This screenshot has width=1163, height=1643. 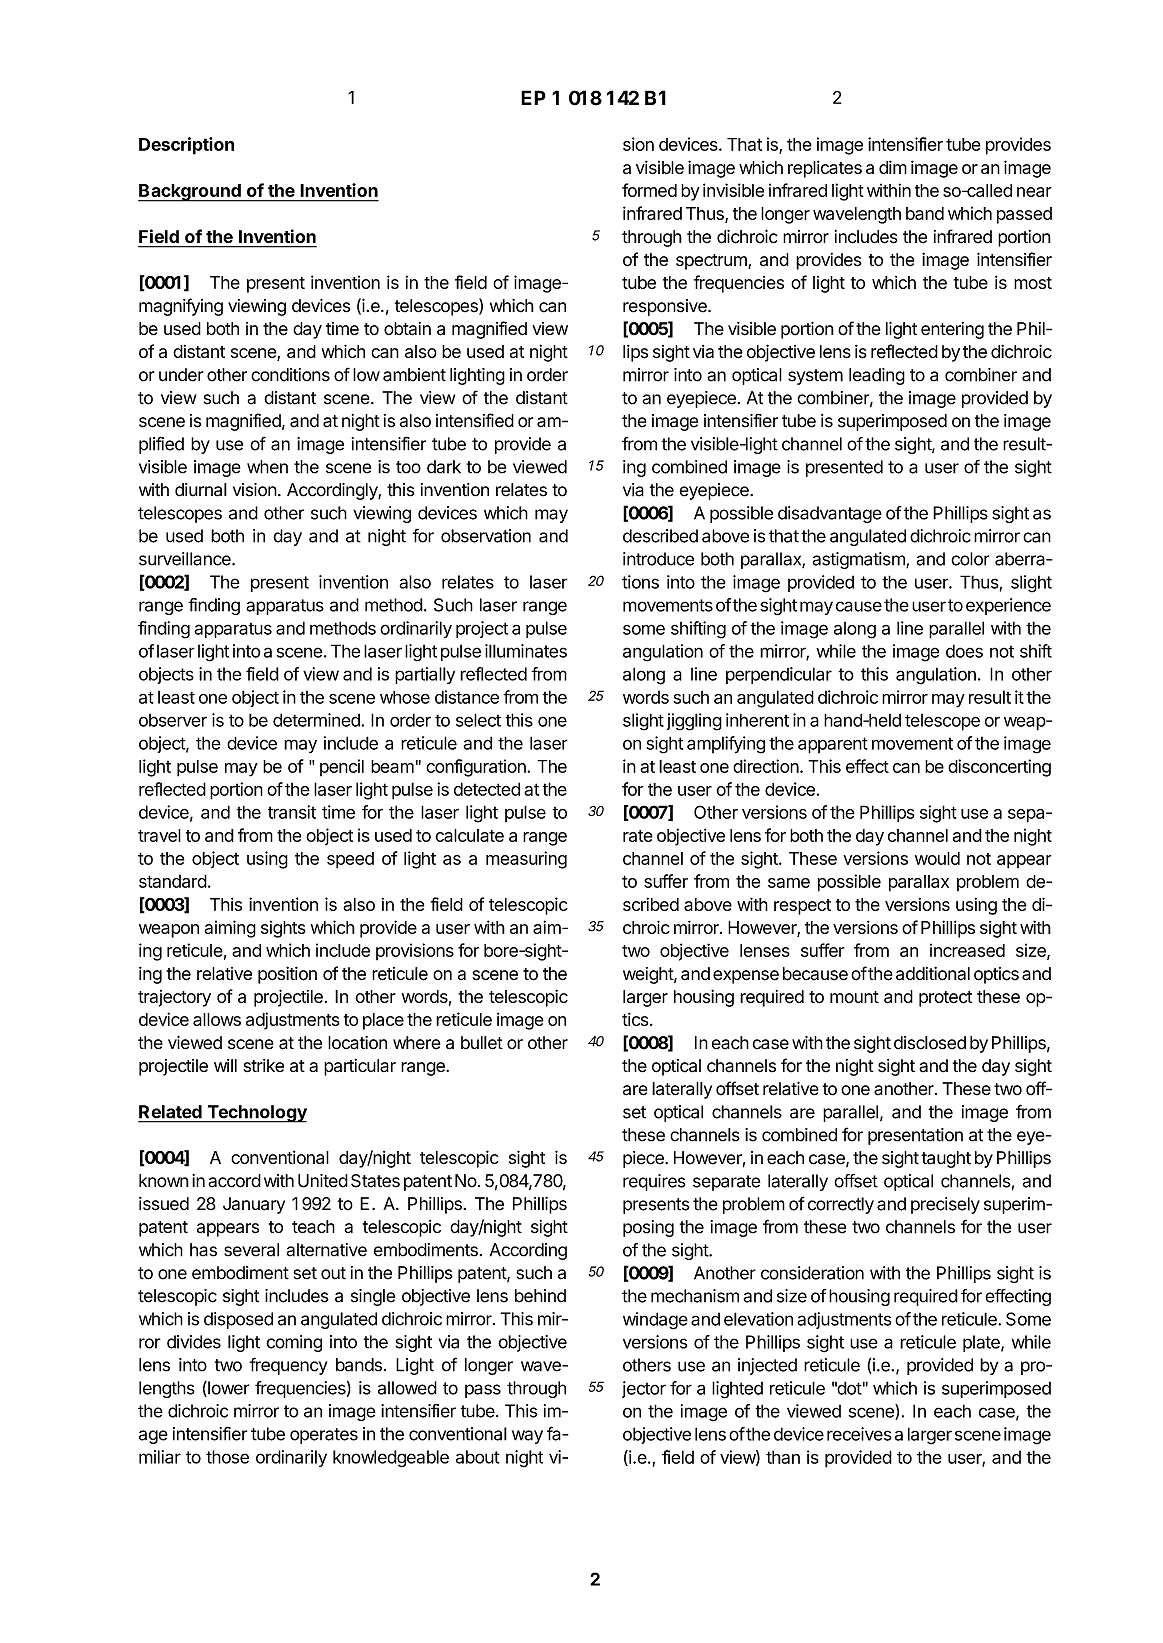 What do you see at coordinates (475, 420) in the screenshot?
I see `intensified` at bounding box center [475, 420].
